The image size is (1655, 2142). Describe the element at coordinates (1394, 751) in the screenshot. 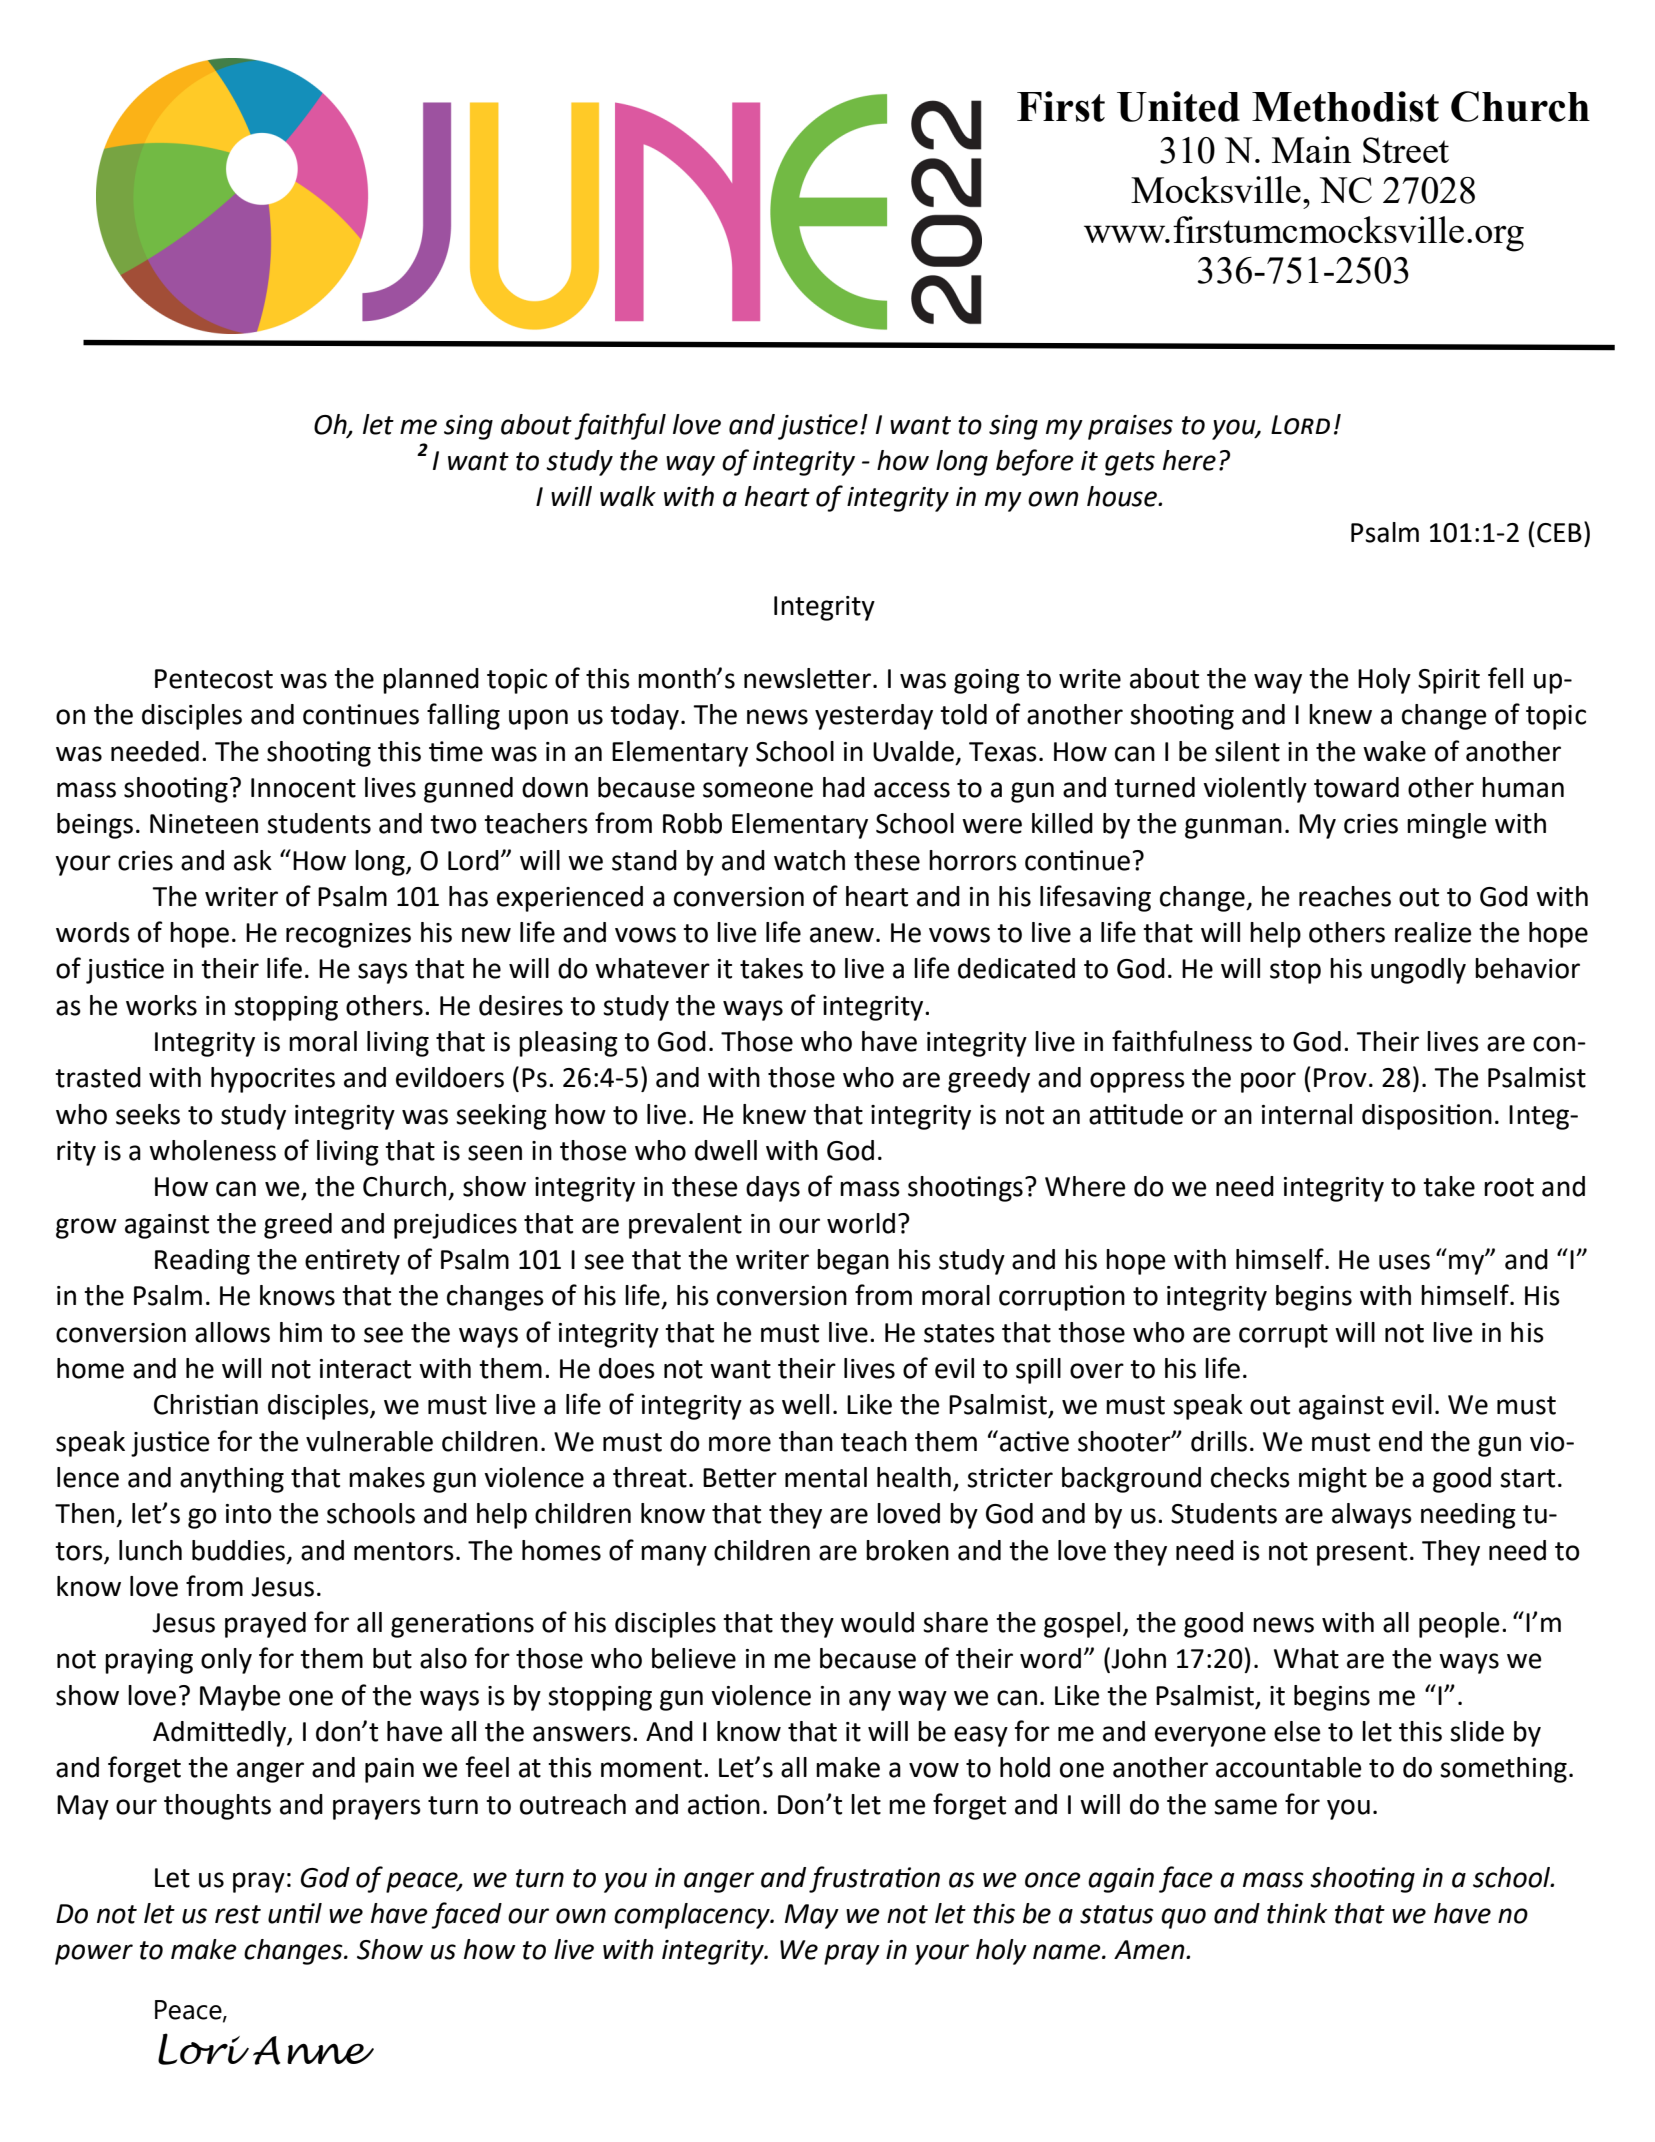

I see `wake` at that location.
